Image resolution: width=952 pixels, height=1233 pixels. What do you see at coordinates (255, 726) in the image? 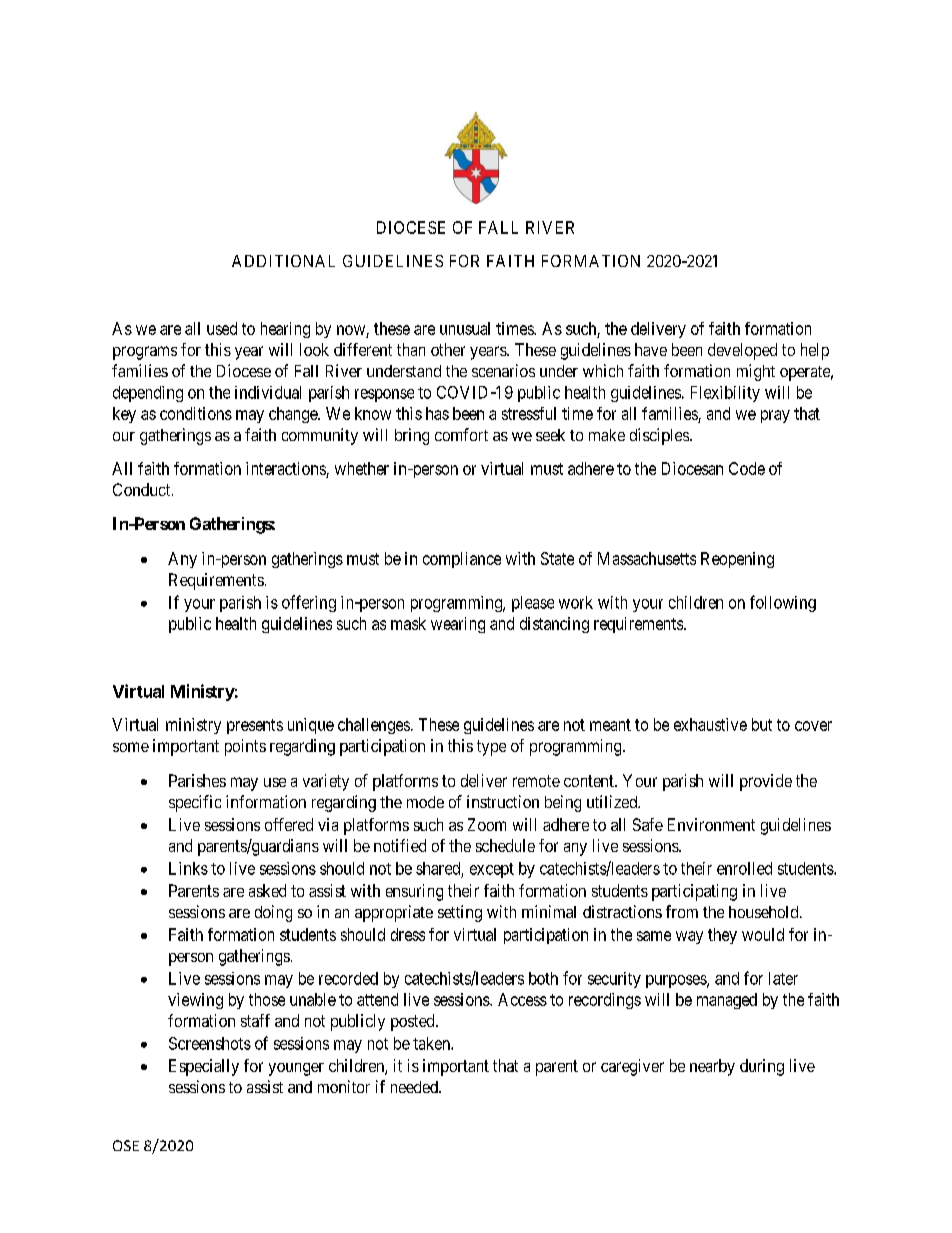
I see `presents` at bounding box center [255, 726].
